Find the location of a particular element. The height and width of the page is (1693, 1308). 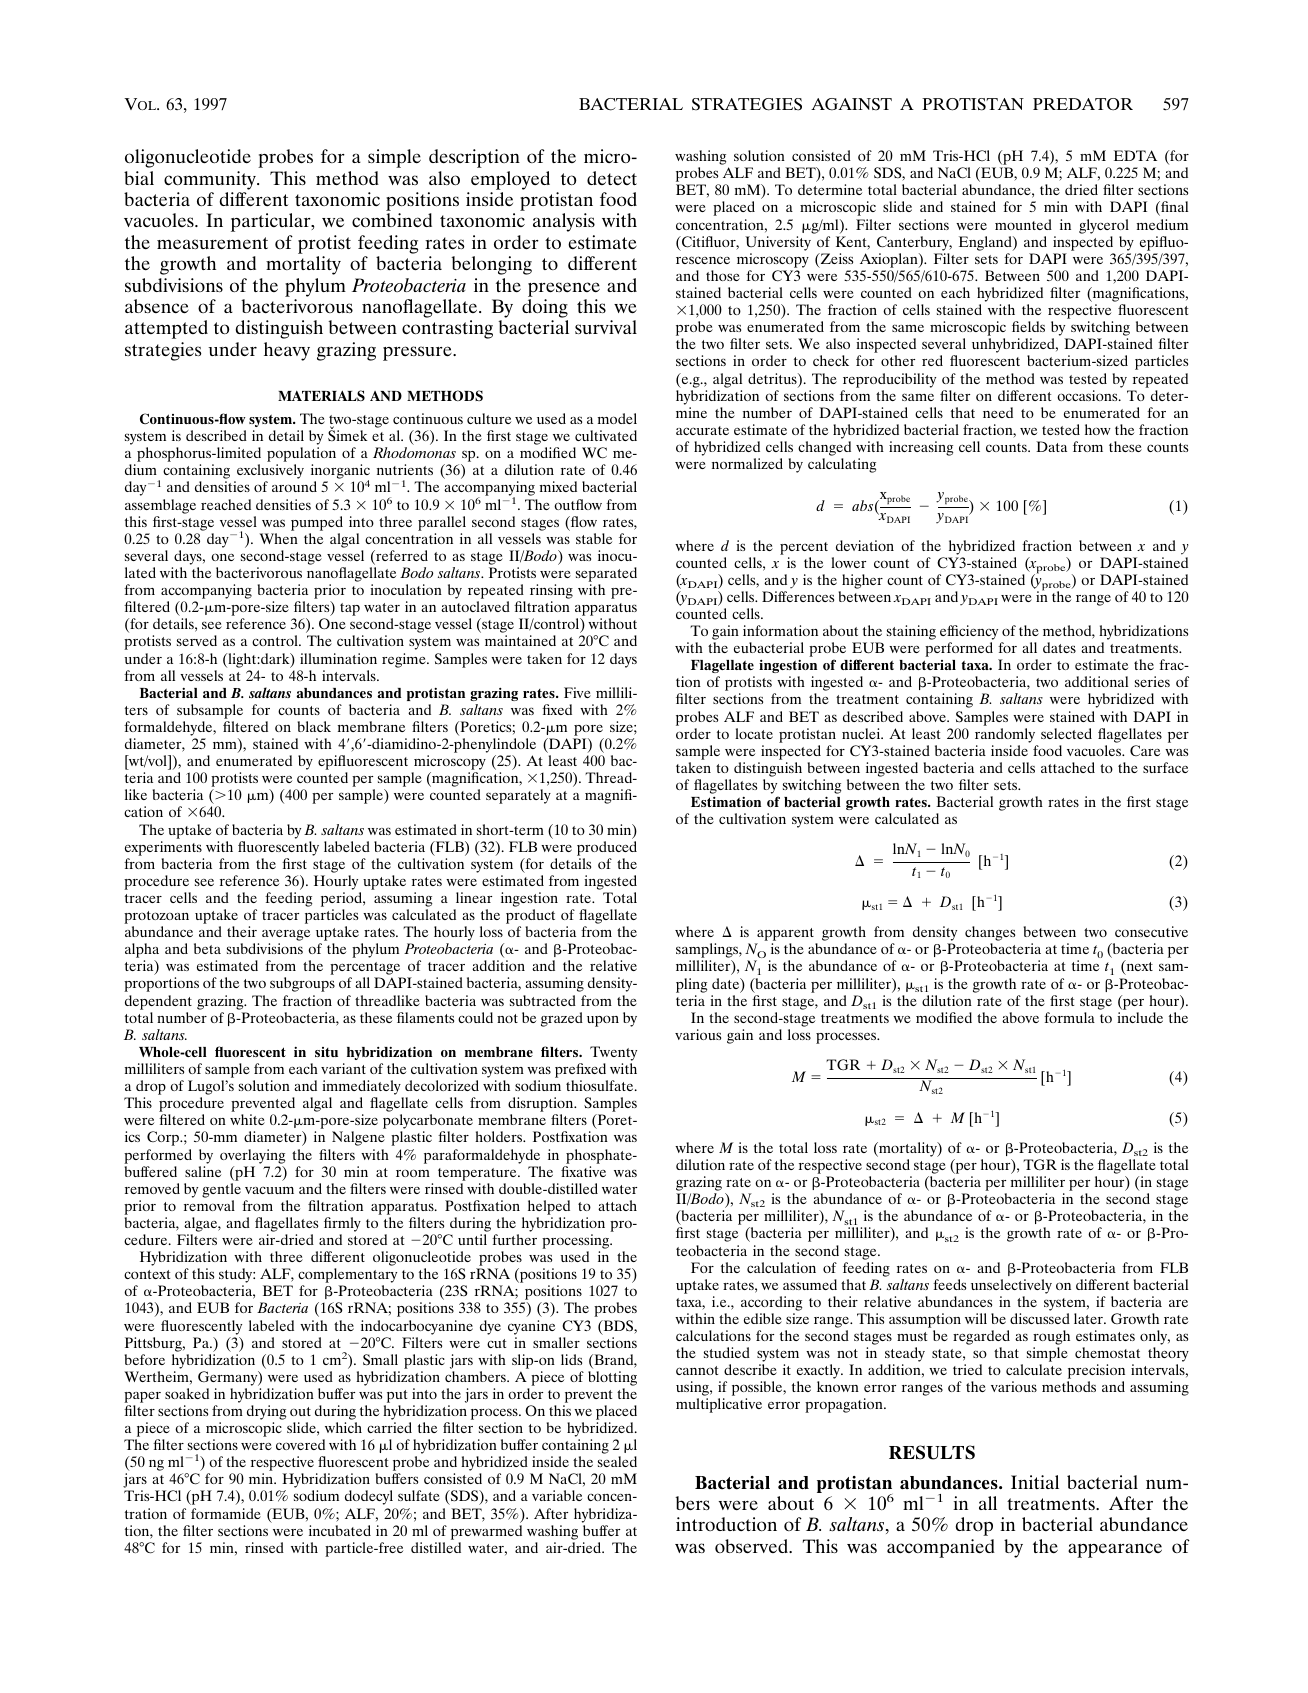

detect is located at coordinates (612, 178).
